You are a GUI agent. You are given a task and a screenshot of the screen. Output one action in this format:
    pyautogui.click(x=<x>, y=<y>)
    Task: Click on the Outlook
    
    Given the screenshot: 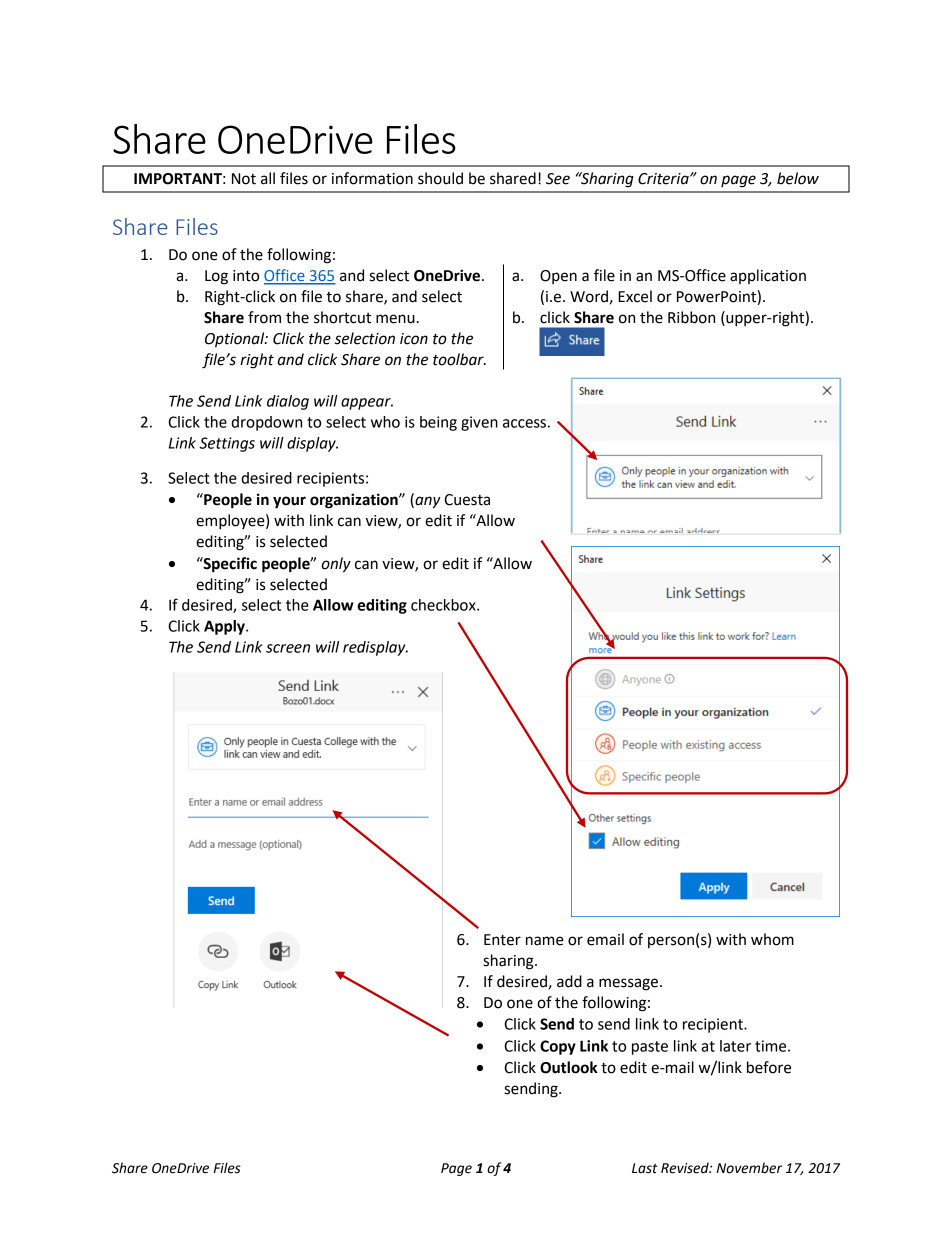 What is the action you would take?
    pyautogui.click(x=569, y=1067)
